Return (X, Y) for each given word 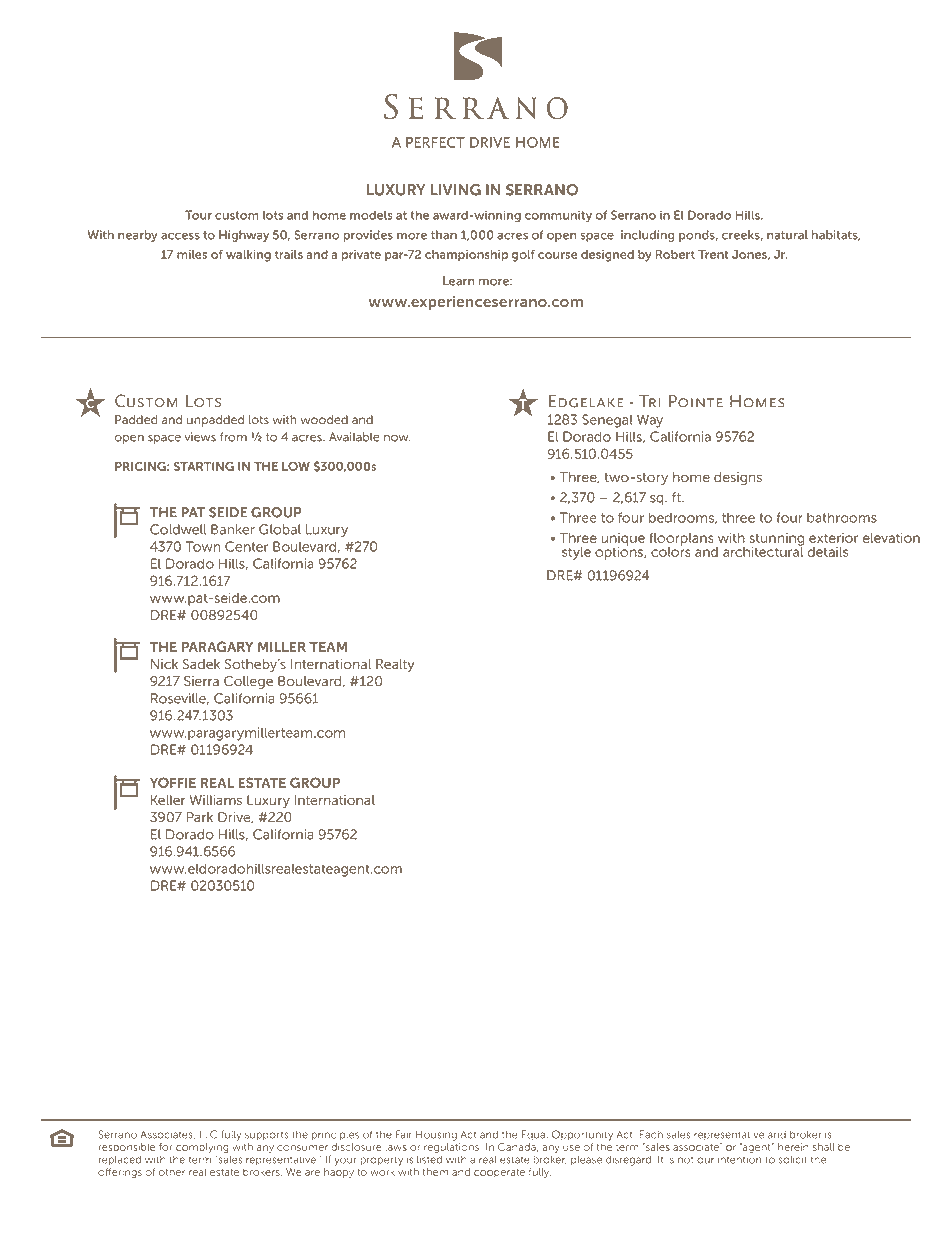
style (576, 553)
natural (787, 235)
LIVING (456, 190)
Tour (198, 215)
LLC (208, 1134)
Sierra (201, 681)
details (828, 552)
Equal (535, 1135)
